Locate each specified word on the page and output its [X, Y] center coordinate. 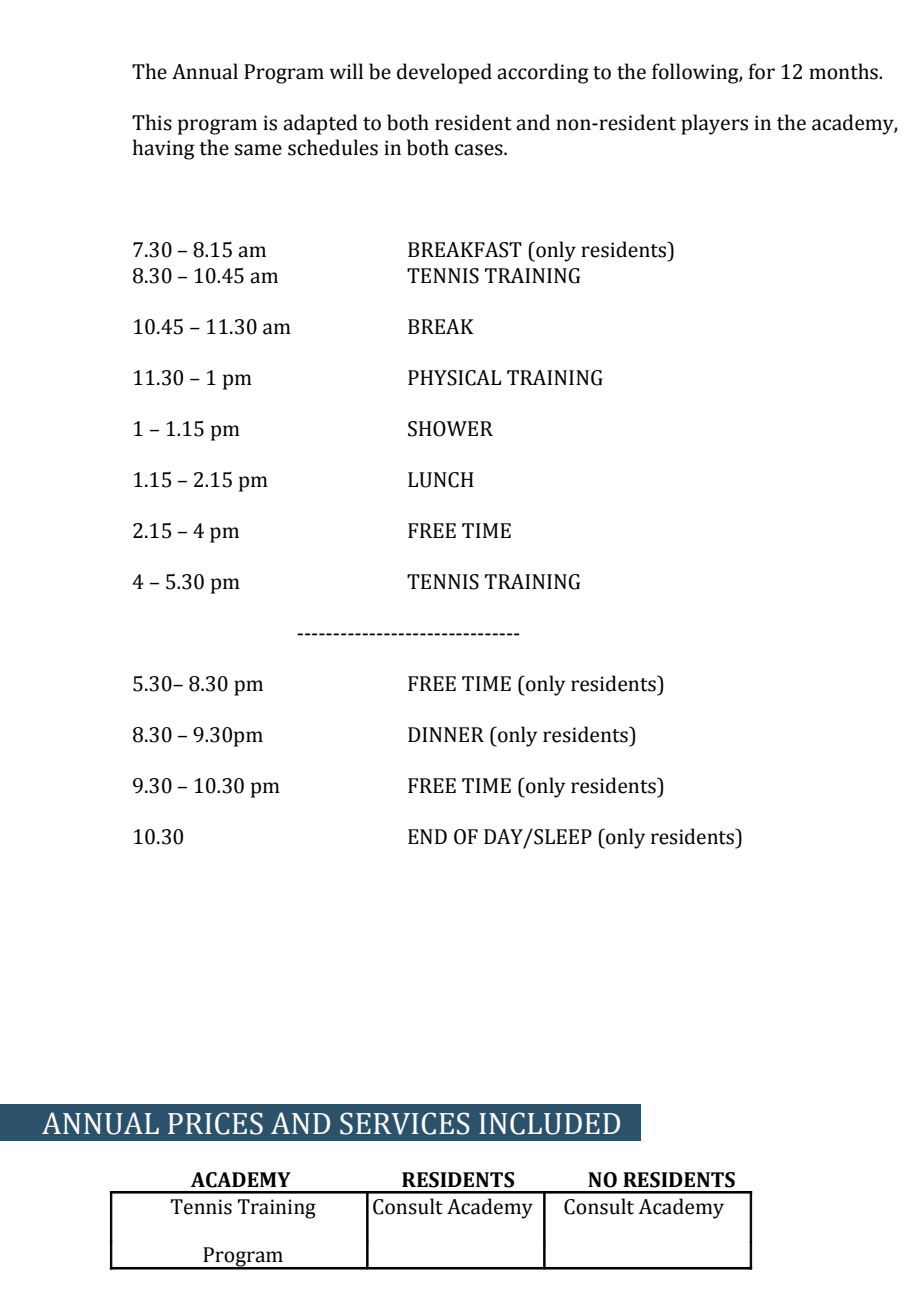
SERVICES [405, 1123]
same [258, 150]
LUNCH [441, 480]
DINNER [446, 734]
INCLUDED [549, 1123]
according [543, 73]
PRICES [215, 1123]
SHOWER [450, 429]
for [762, 71]
